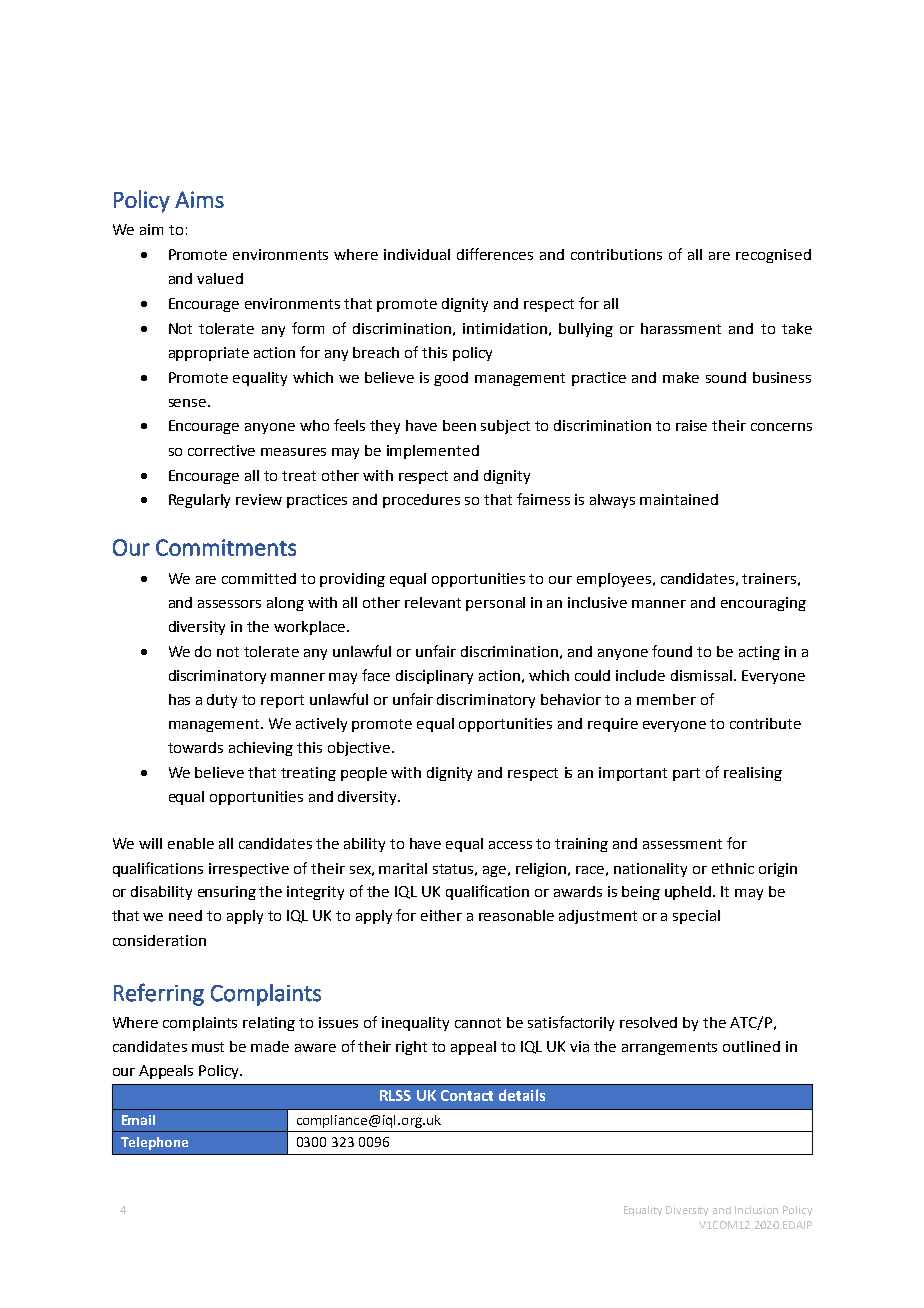  Describe the element at coordinates (433, 452) in the image. I see `implemented` at that location.
